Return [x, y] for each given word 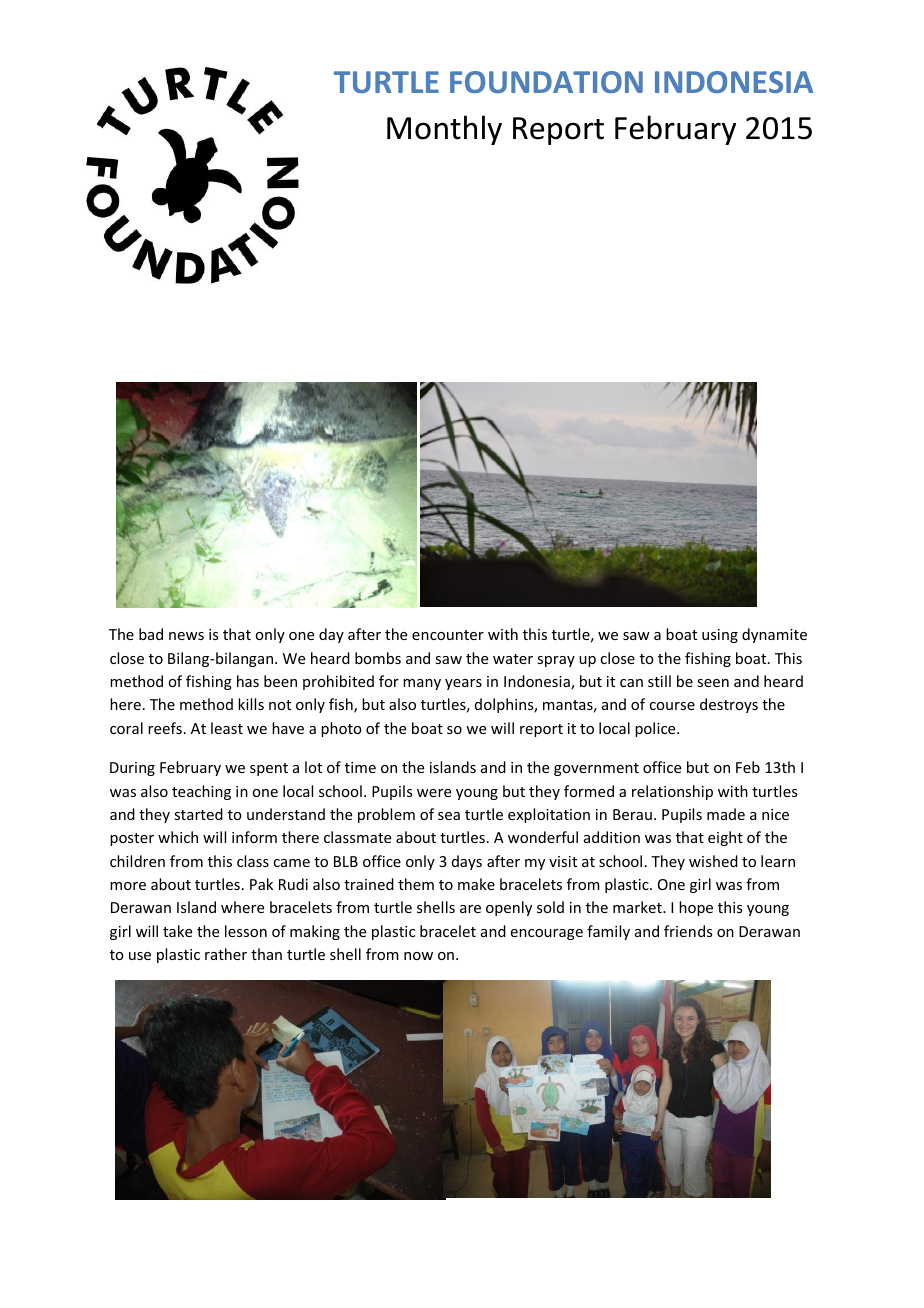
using [720, 636]
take [177, 931]
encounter [448, 635]
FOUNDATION [546, 82]
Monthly [444, 130]
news [186, 636]
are [470, 909]
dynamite [774, 635]
